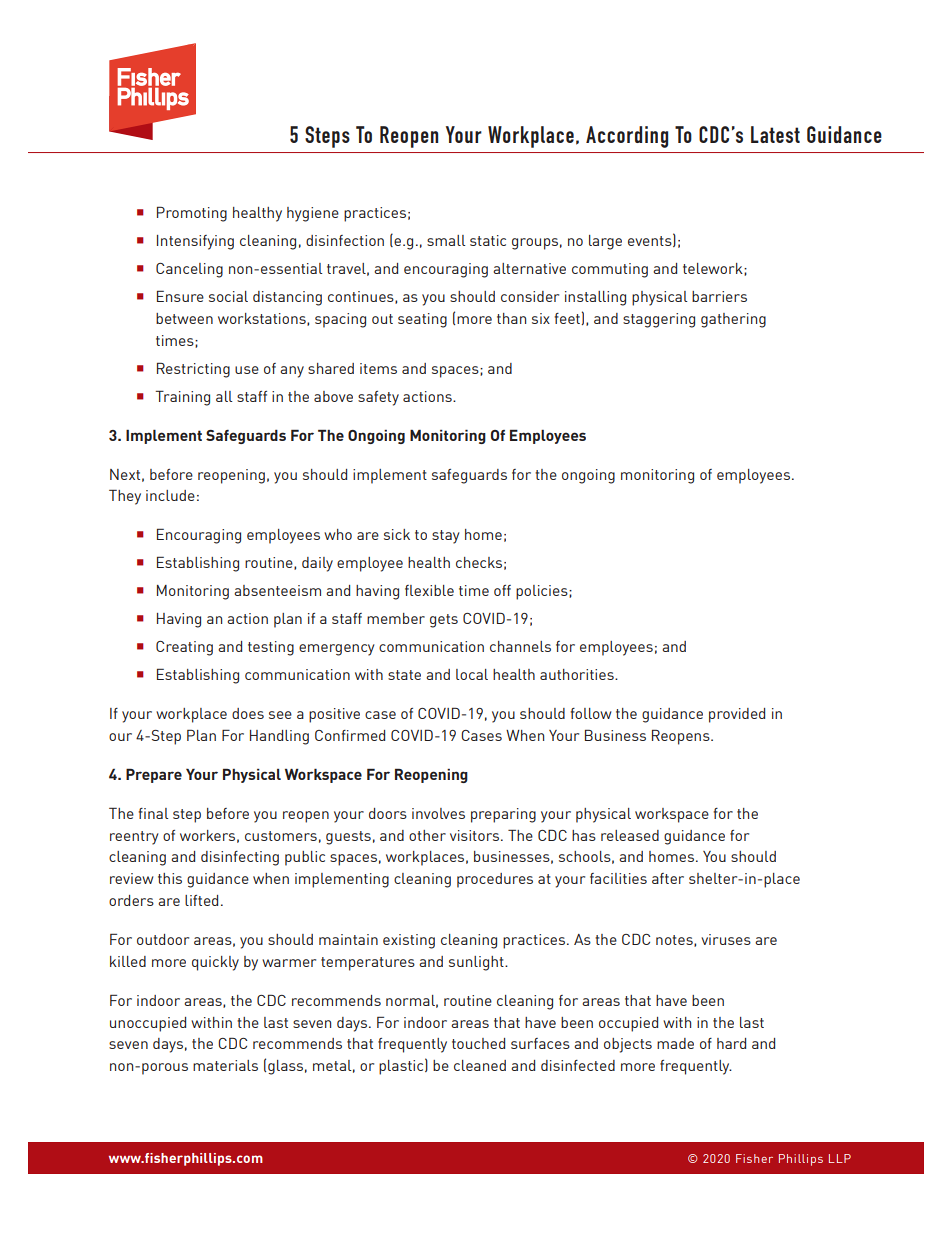 Image resolution: width=952 pixels, height=1233 pixels. Describe the element at coordinates (775, 134) in the document. I see `Latest` at that location.
